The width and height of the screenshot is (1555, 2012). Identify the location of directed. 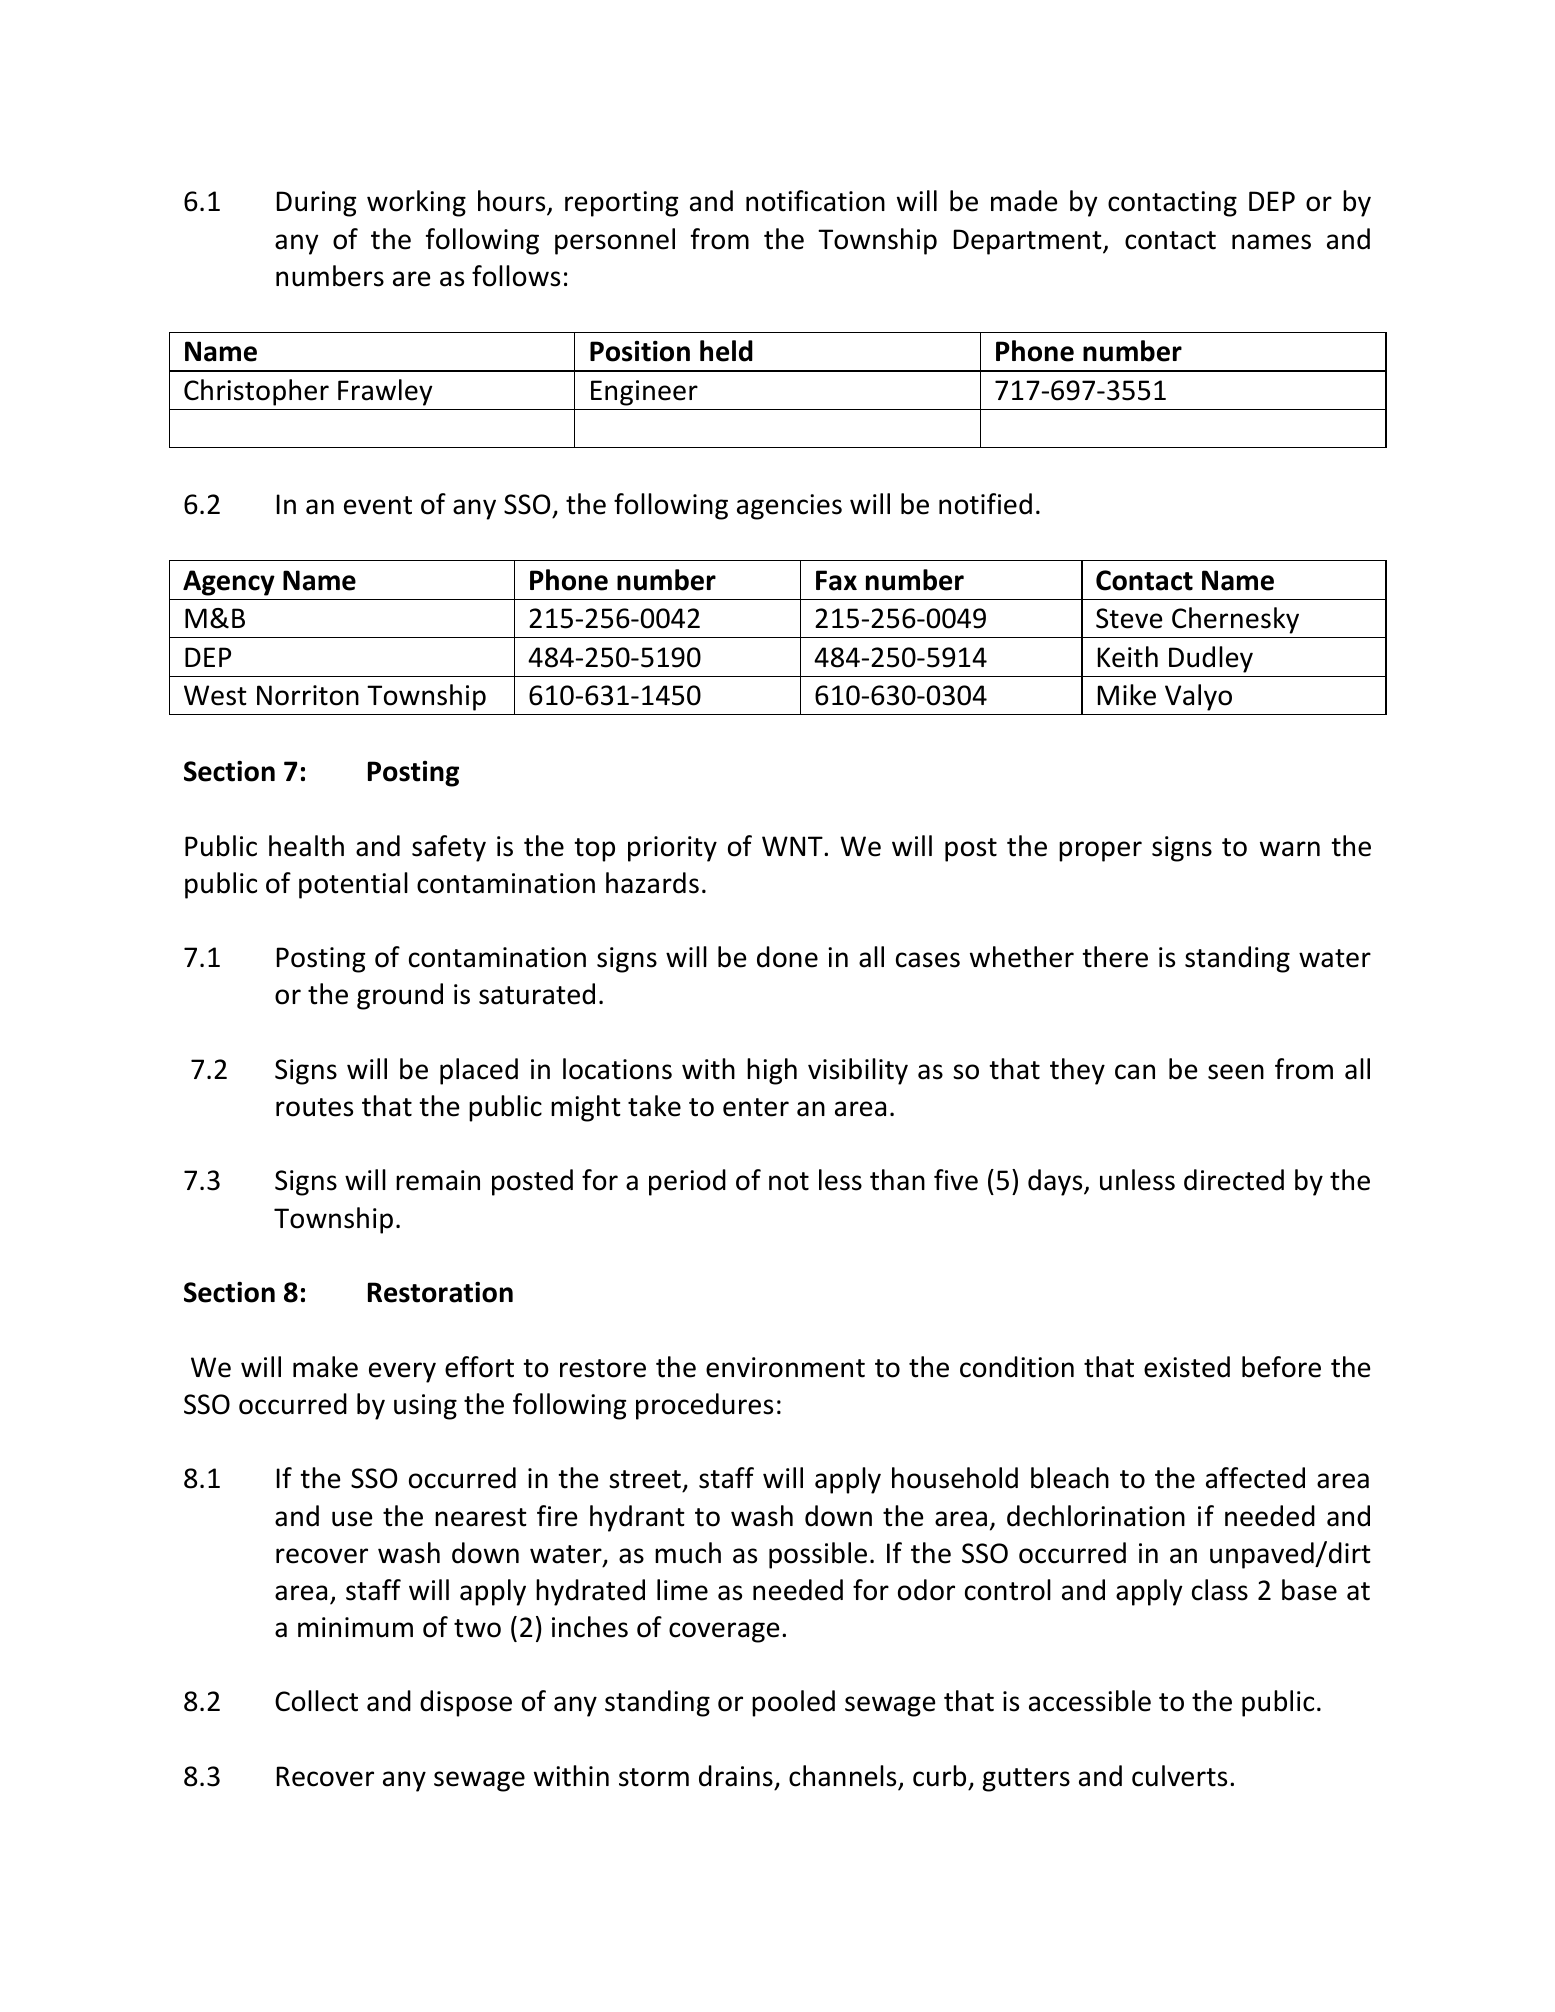
(1234, 1180).
